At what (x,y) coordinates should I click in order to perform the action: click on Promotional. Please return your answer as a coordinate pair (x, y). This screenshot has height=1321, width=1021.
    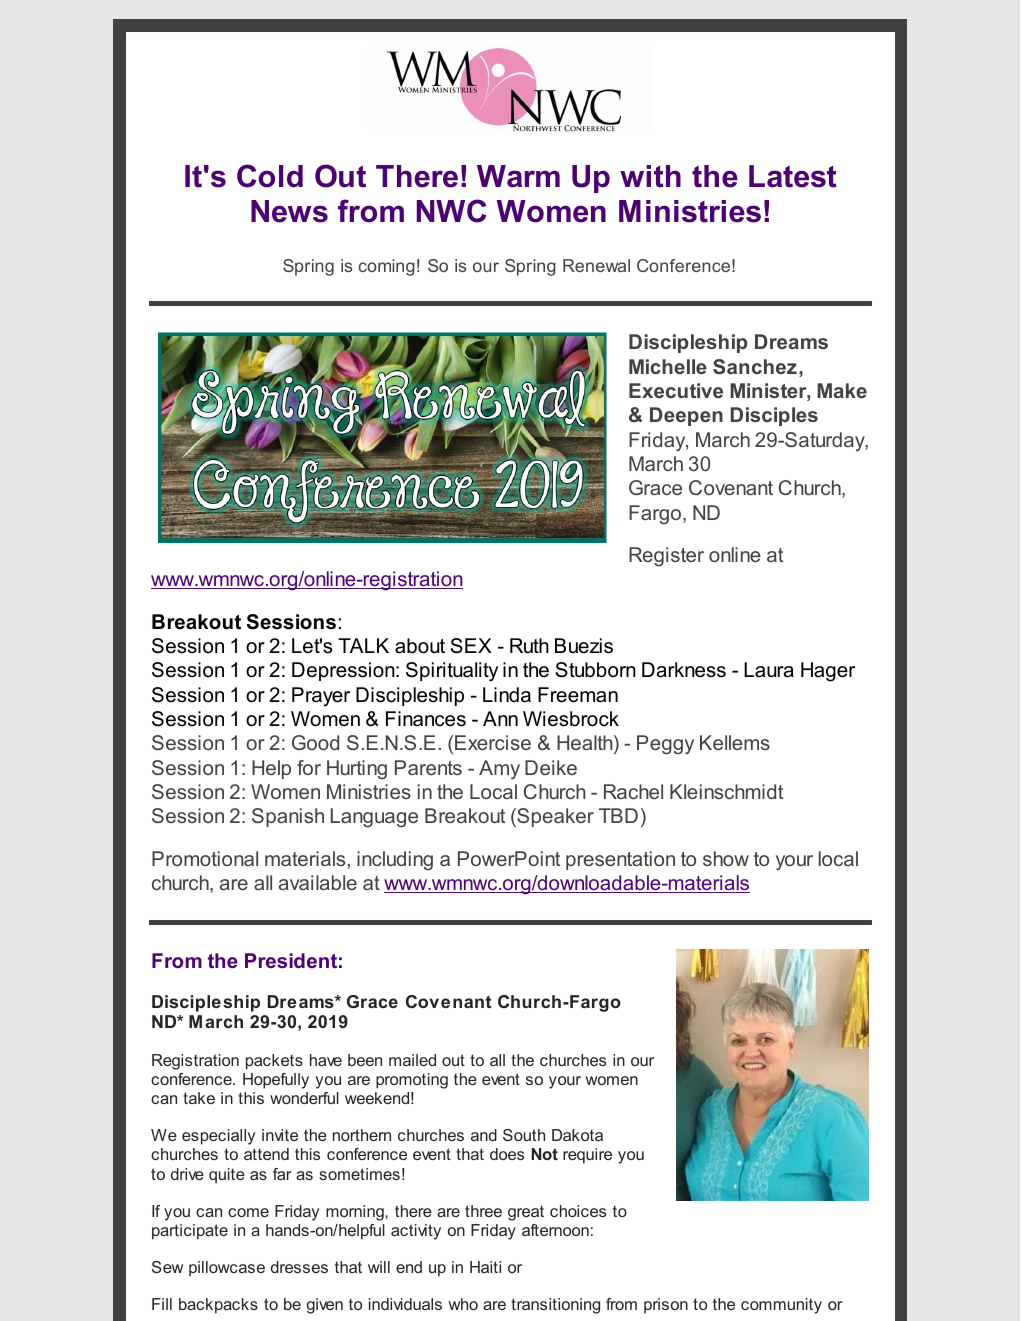
    Looking at the image, I should click on (205, 858).
